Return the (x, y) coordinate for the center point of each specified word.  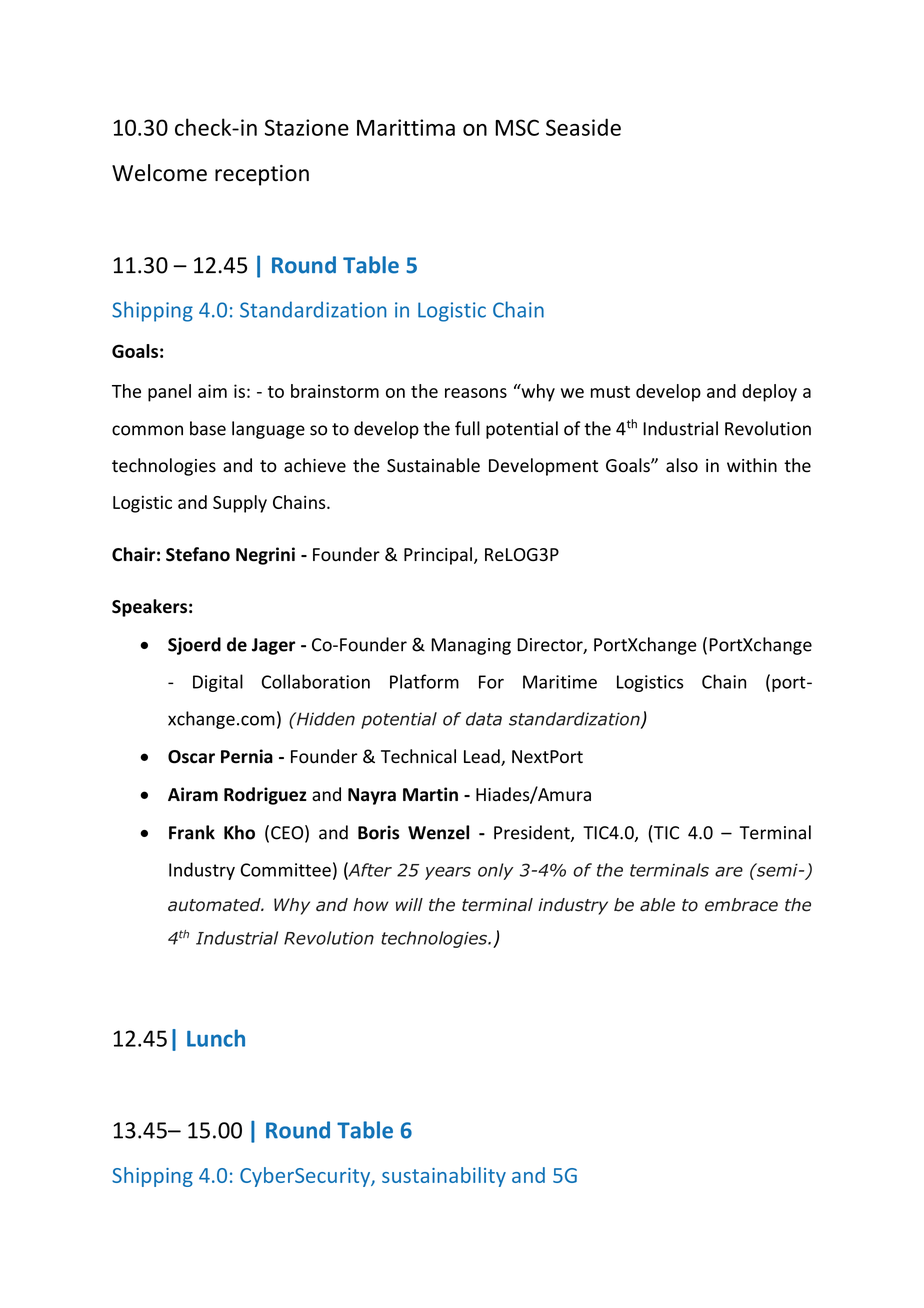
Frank (192, 832)
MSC (517, 127)
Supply (240, 504)
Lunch (216, 1038)
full (467, 428)
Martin (430, 794)
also (682, 465)
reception (262, 175)
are (729, 871)
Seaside (583, 127)
